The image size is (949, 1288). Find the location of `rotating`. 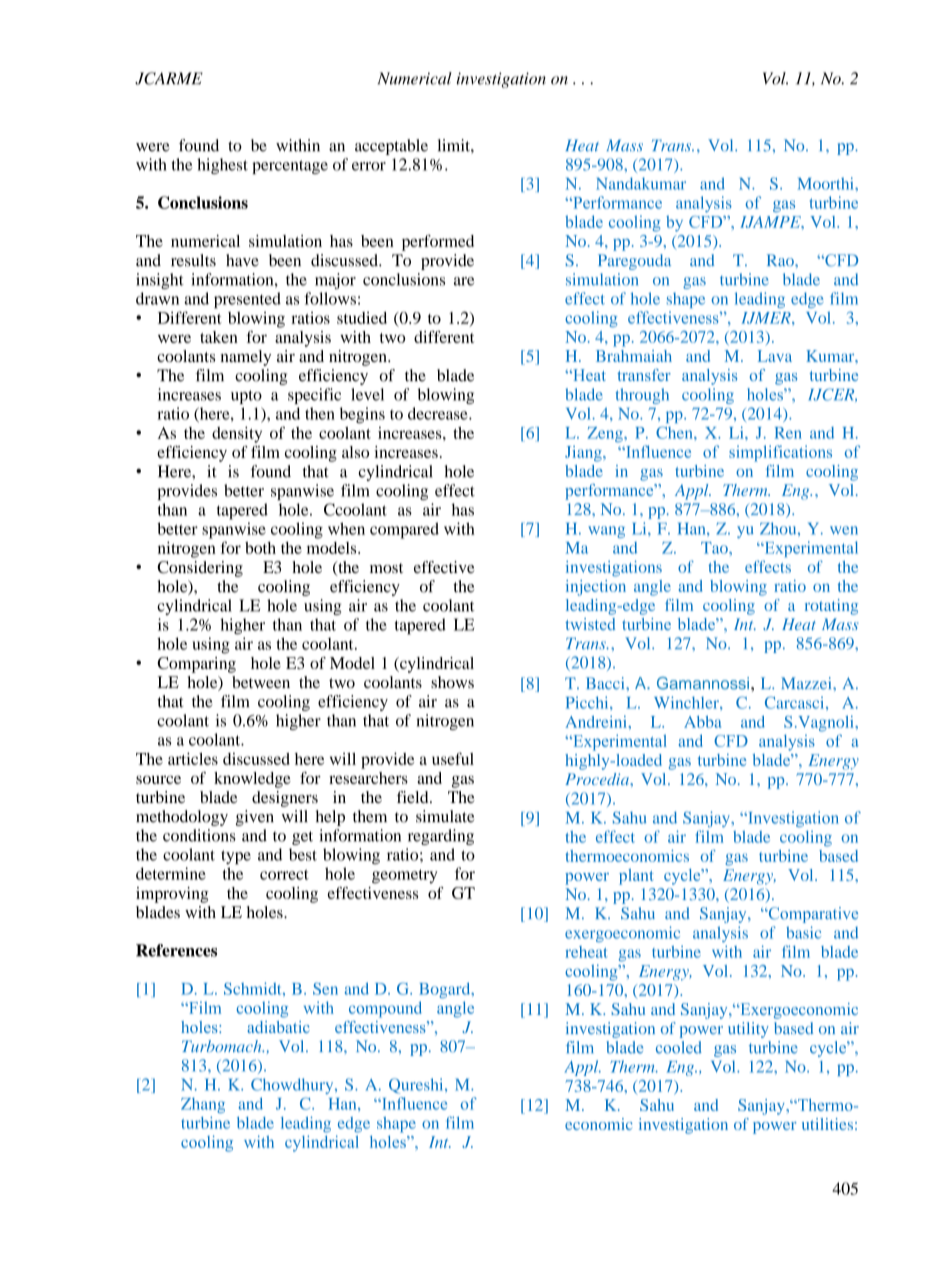

rotating is located at coordinates (831, 607).
